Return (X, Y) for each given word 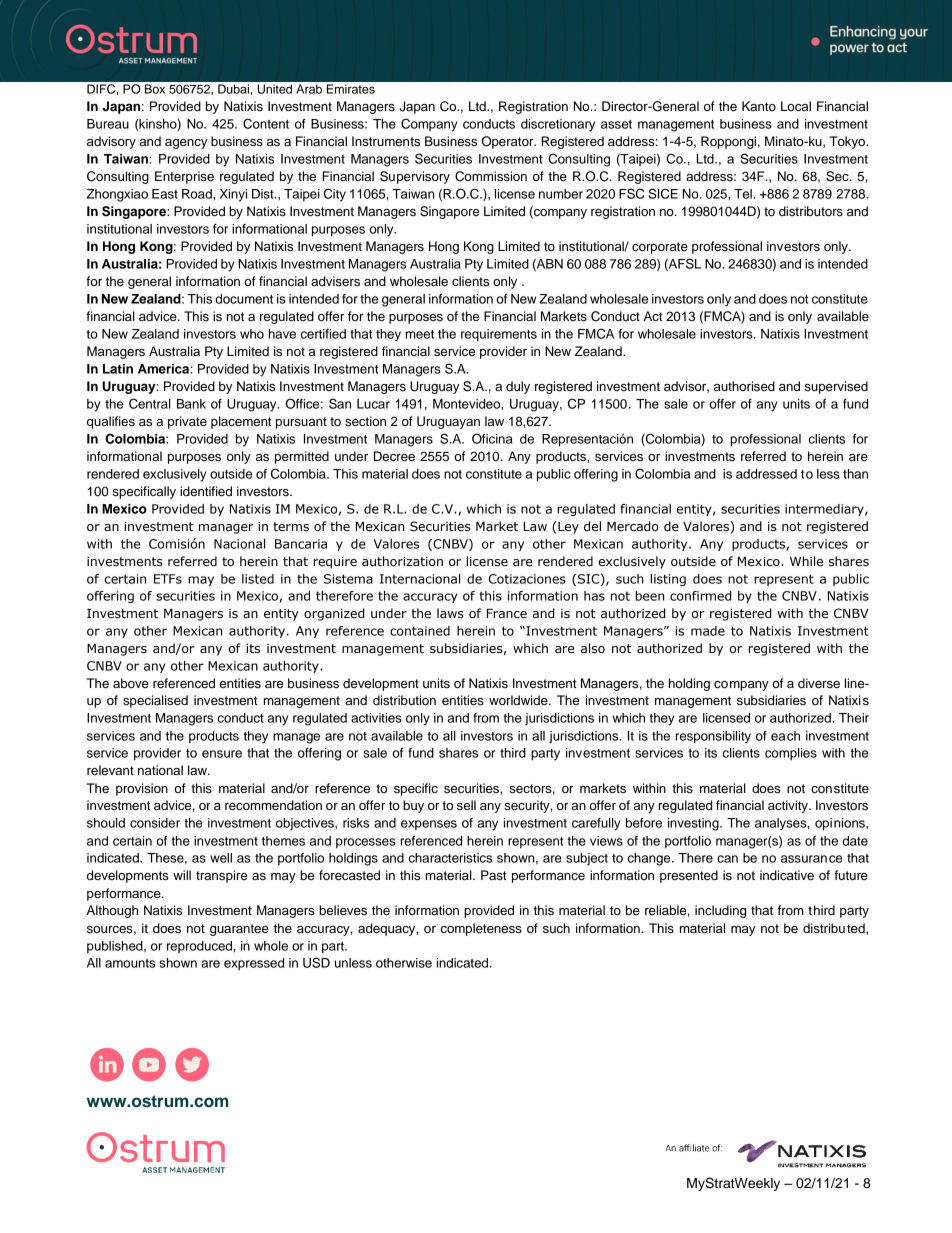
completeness (481, 929)
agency (186, 144)
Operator (509, 142)
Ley (568, 528)
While (806, 561)
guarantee (239, 930)
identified (206, 491)
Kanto (759, 106)
